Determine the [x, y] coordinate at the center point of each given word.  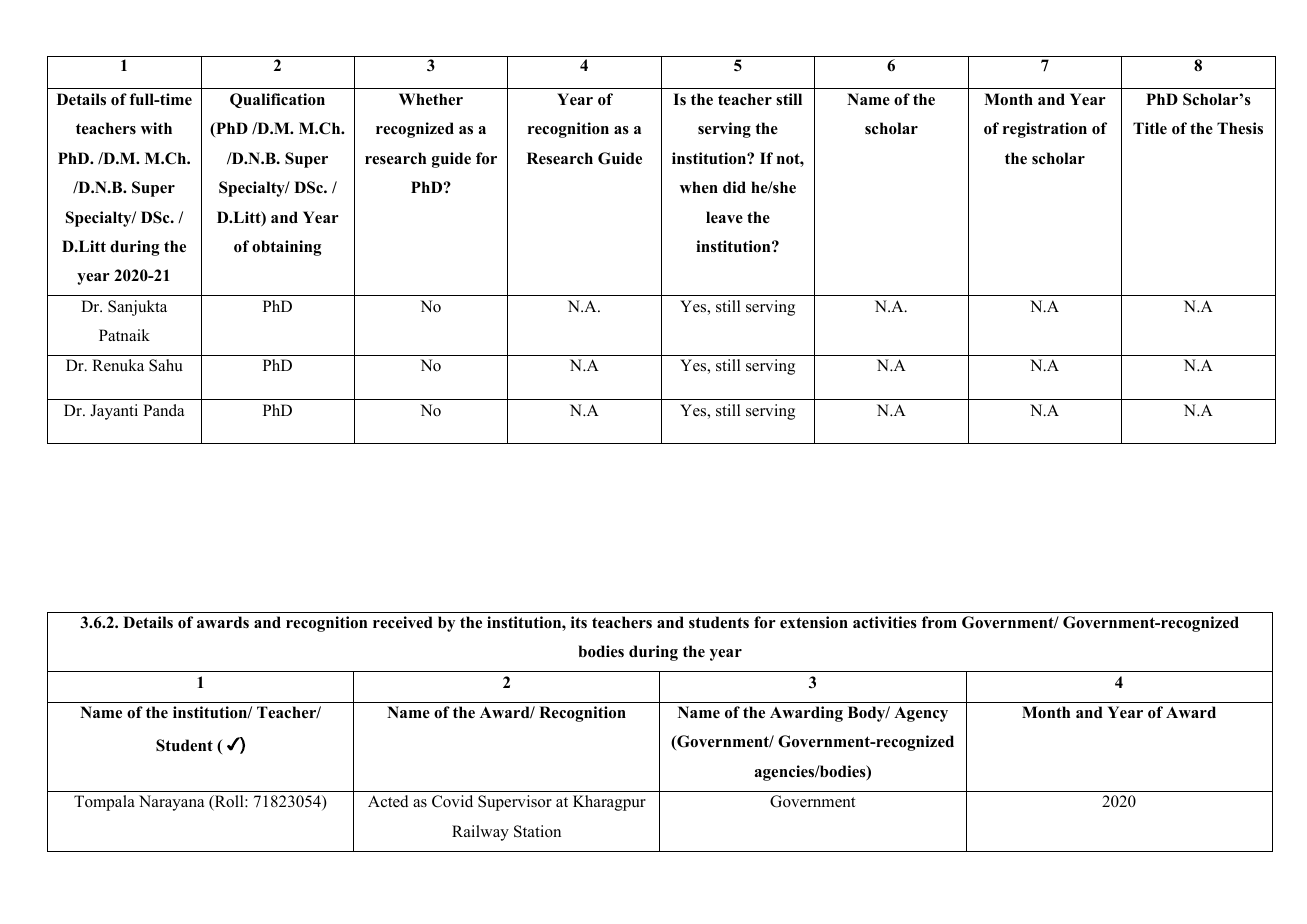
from [939, 622]
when [699, 187]
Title [1150, 128]
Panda [163, 410]
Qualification [277, 100]
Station [537, 831]
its [579, 622]
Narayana [171, 803]
